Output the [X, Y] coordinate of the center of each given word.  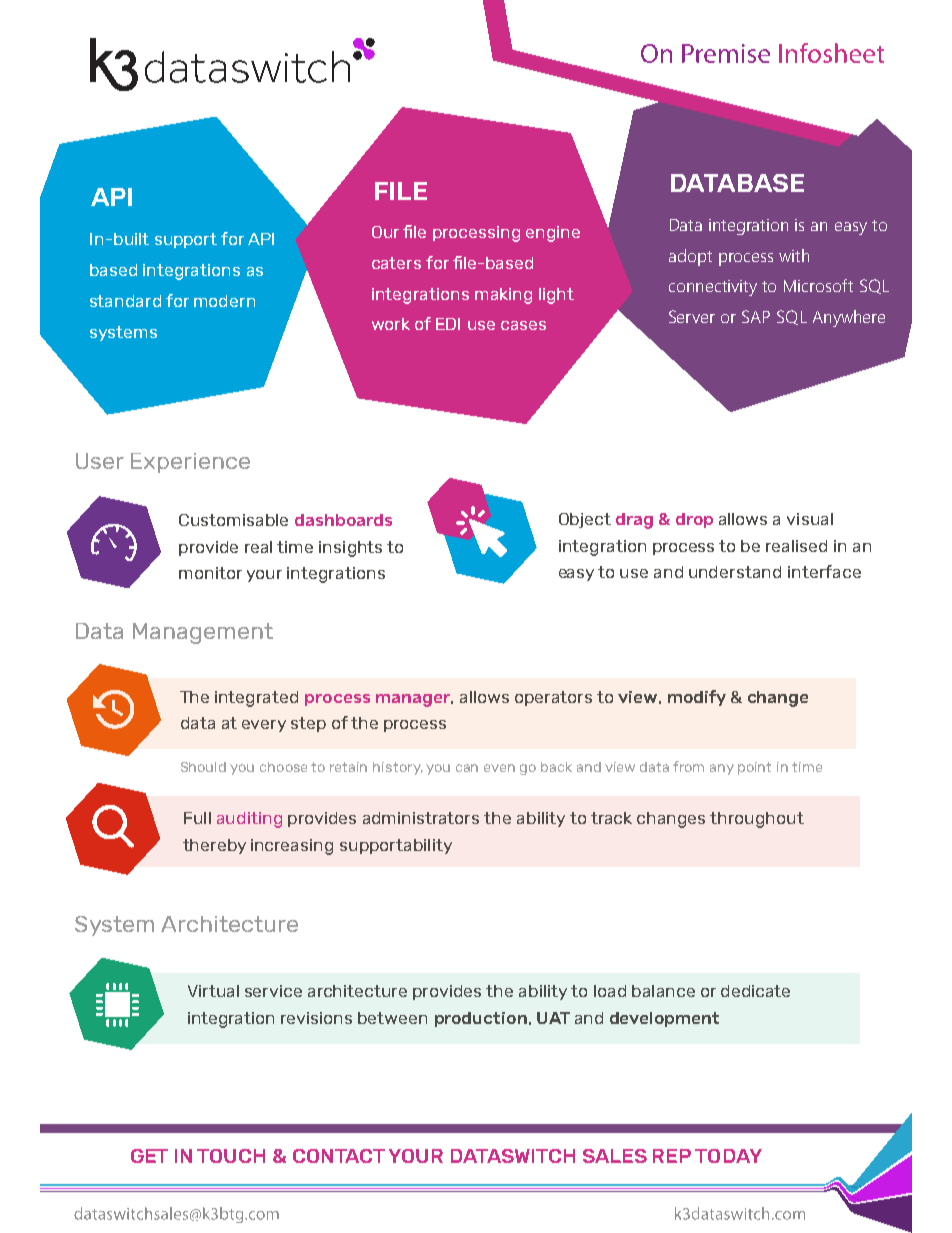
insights [350, 549]
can [467, 768]
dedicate [755, 991]
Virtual [213, 991]
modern [224, 301]
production [481, 1019]
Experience [190, 463]
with [794, 255]
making [503, 296]
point [754, 768]
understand [735, 572]
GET [149, 1156]
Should [203, 767]
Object [585, 520]
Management [203, 633]
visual [810, 519]
